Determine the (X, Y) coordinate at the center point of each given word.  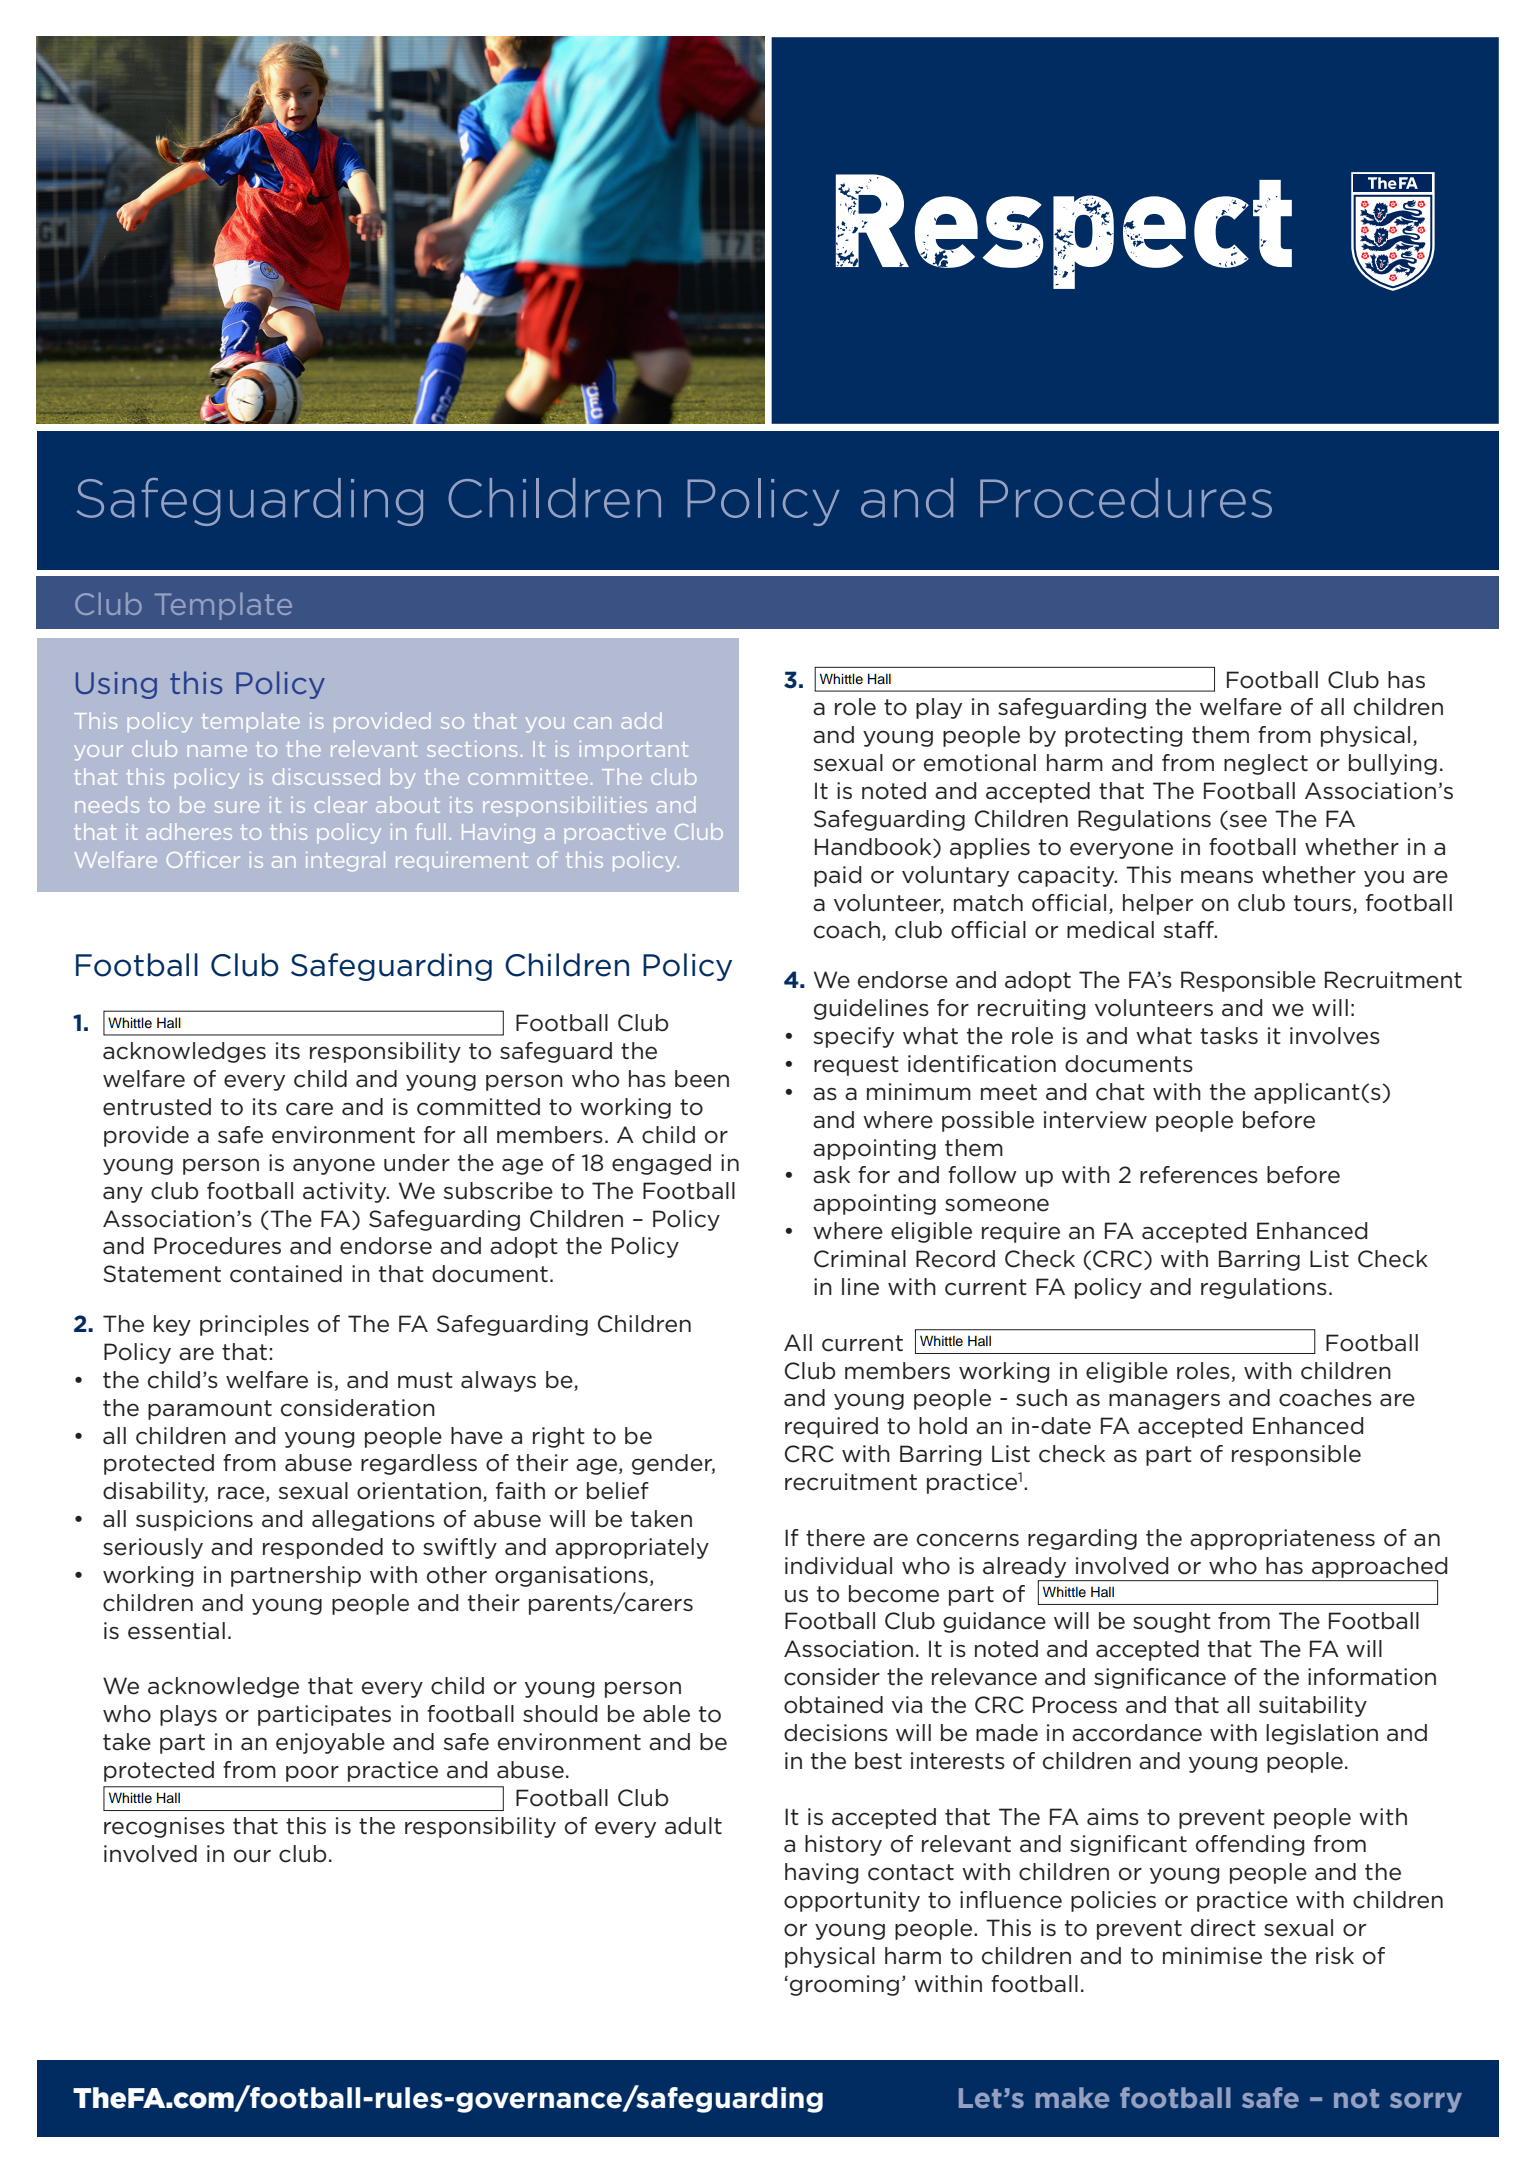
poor (312, 1773)
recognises (164, 1827)
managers (1164, 1401)
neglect (1266, 764)
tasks (1229, 1036)
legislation (1322, 1734)
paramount (210, 1410)
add (641, 720)
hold (943, 1426)
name (217, 751)
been (702, 1079)
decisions (836, 1733)
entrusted (157, 1107)
